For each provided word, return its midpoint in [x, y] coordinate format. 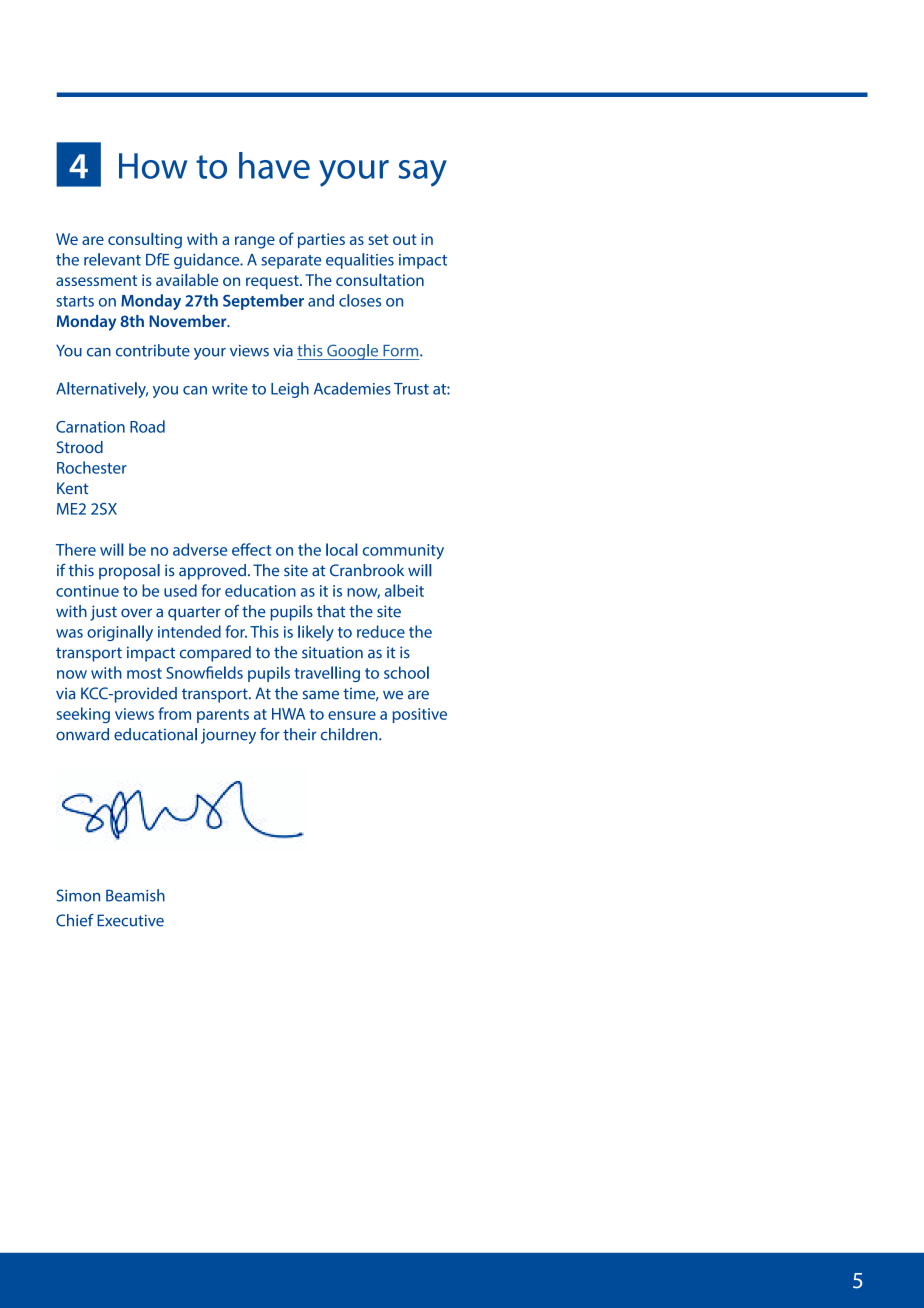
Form [402, 351]
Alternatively [102, 390]
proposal [129, 572]
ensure [352, 715]
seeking [83, 715]
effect [251, 549]
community [403, 551]
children [350, 734]
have [274, 165]
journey [228, 736]
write [230, 389]
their [300, 734]
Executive [130, 920]
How [153, 166]
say [422, 173]
